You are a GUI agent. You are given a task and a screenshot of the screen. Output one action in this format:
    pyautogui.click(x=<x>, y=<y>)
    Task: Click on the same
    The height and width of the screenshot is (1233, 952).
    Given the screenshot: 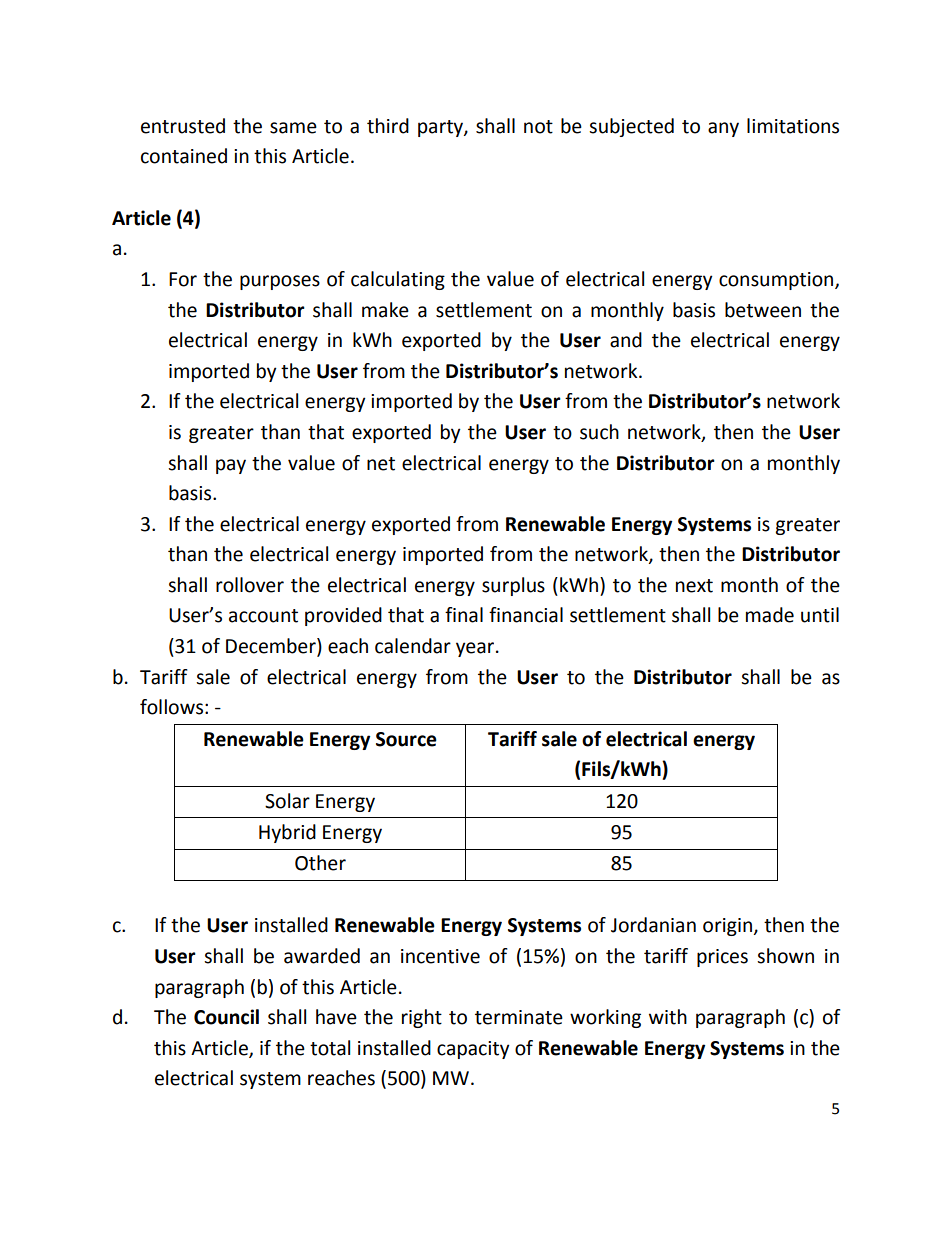 What is the action you would take?
    pyautogui.click(x=293, y=128)
